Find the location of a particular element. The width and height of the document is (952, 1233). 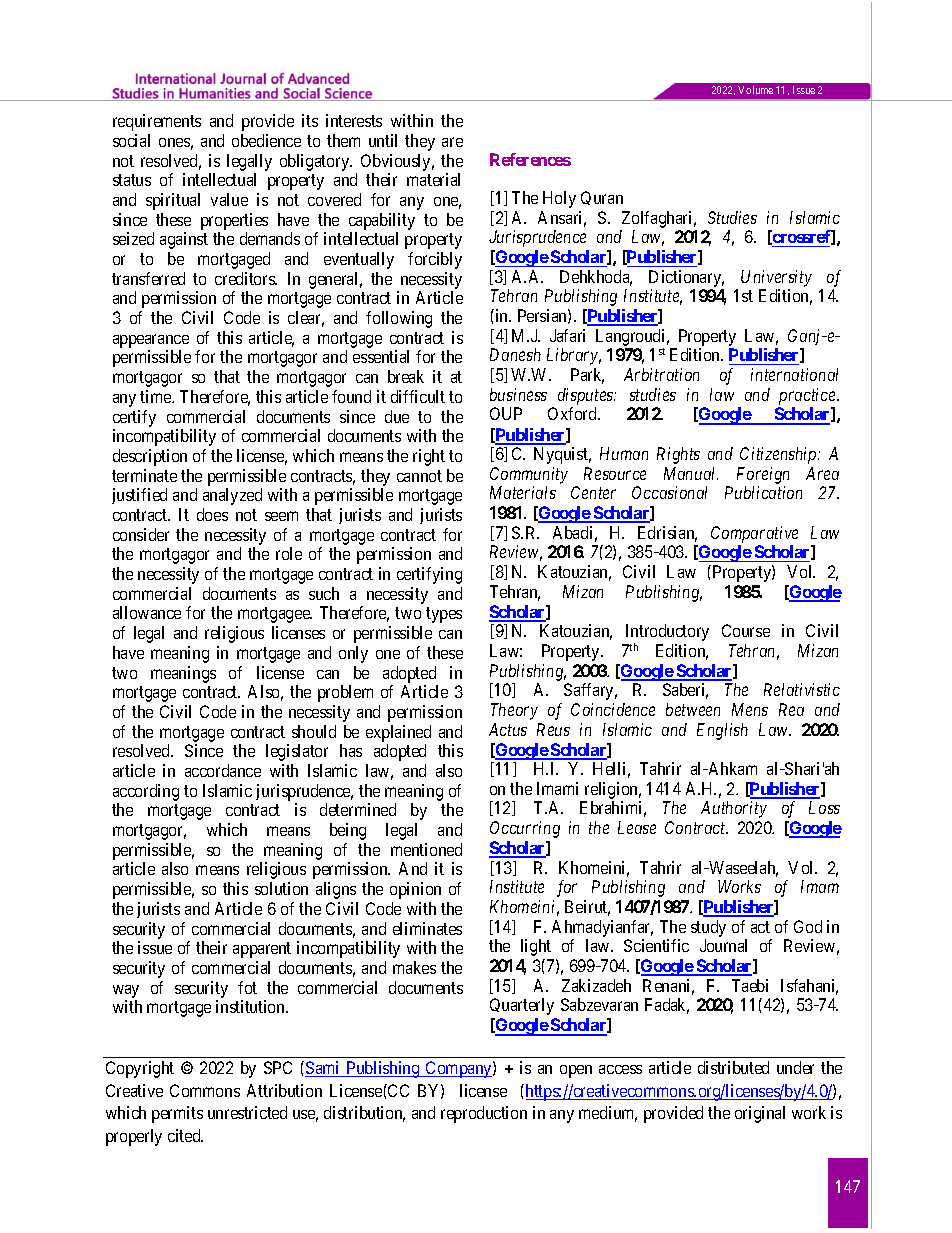

Volume is located at coordinates (755, 90).
